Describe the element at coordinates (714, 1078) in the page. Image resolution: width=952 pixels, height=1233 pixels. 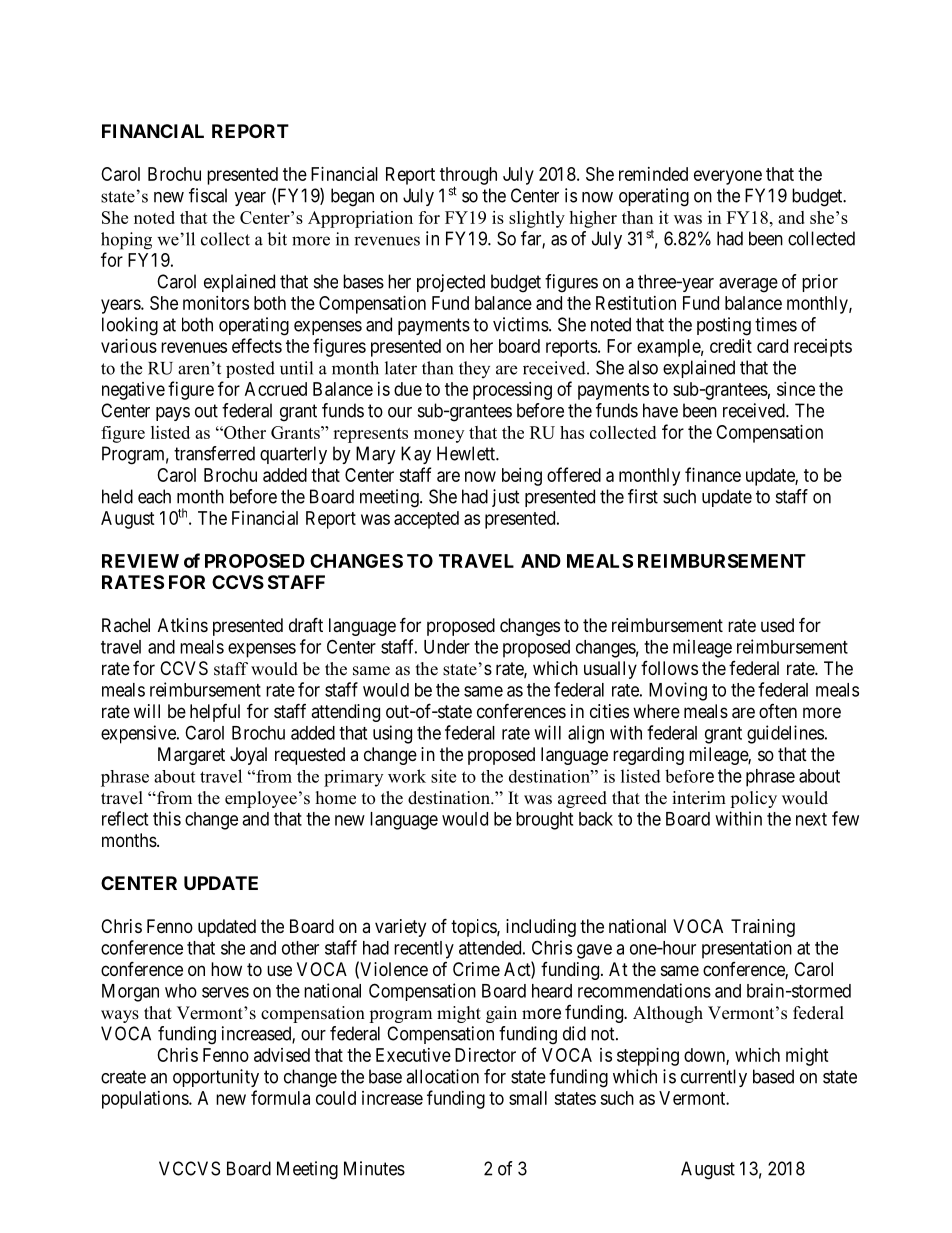
I see `currently` at that location.
